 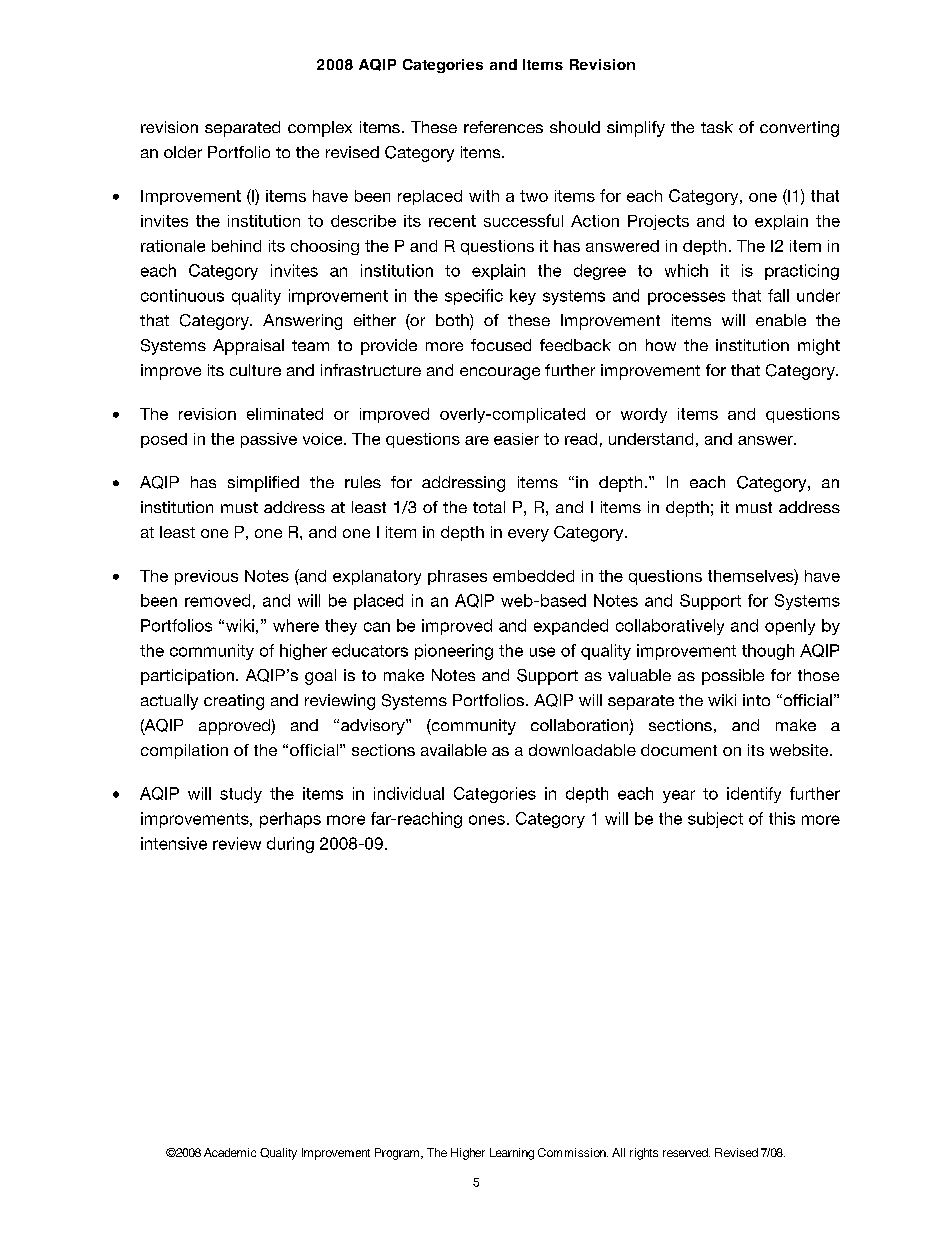 What do you see at coordinates (686, 1152) in the image?
I see `reserved` at bounding box center [686, 1152].
